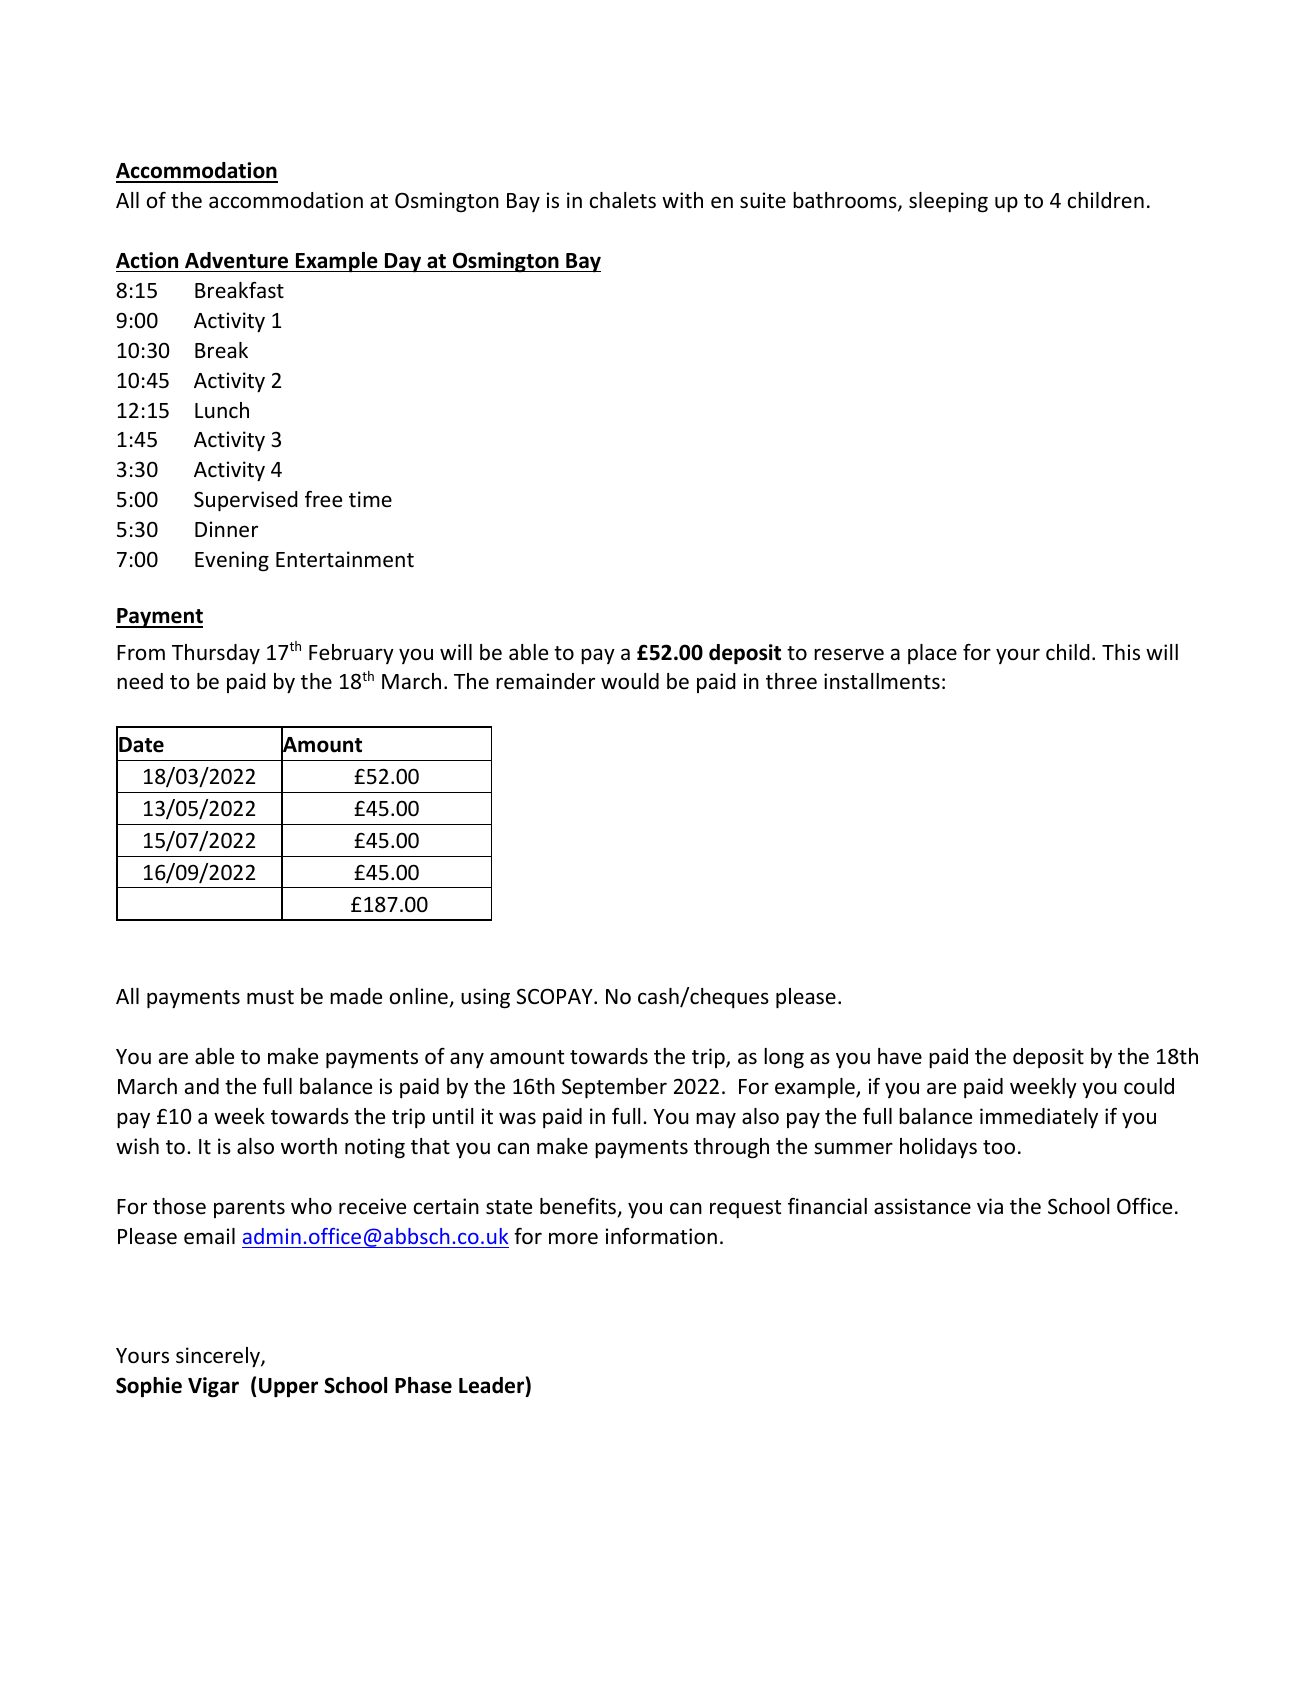 Image resolution: width=1316 pixels, height=1704 pixels. What do you see at coordinates (661, 1236) in the screenshot?
I see `information` at bounding box center [661, 1236].
